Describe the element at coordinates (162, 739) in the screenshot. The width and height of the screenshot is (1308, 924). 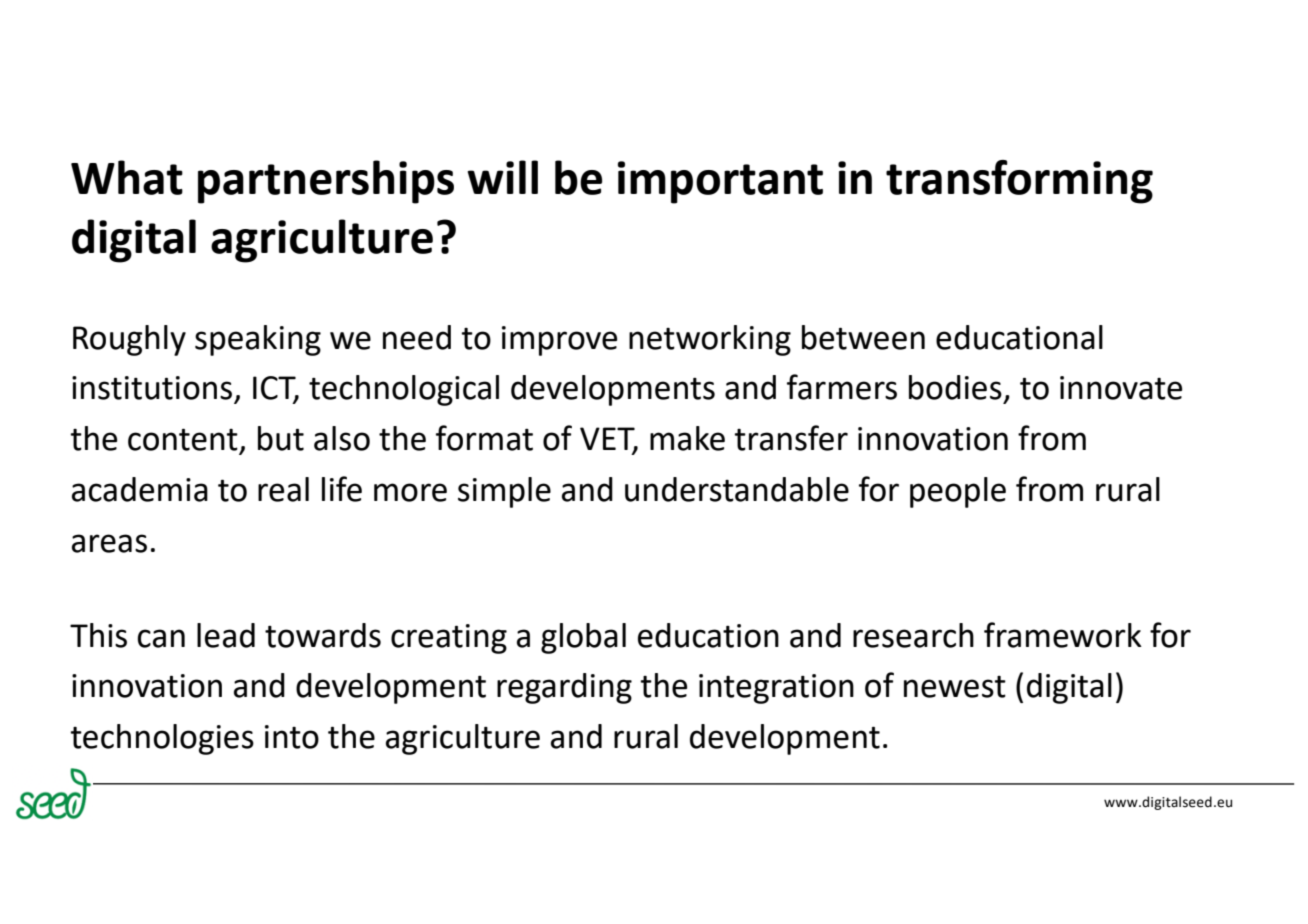
I see `technologies` at that location.
